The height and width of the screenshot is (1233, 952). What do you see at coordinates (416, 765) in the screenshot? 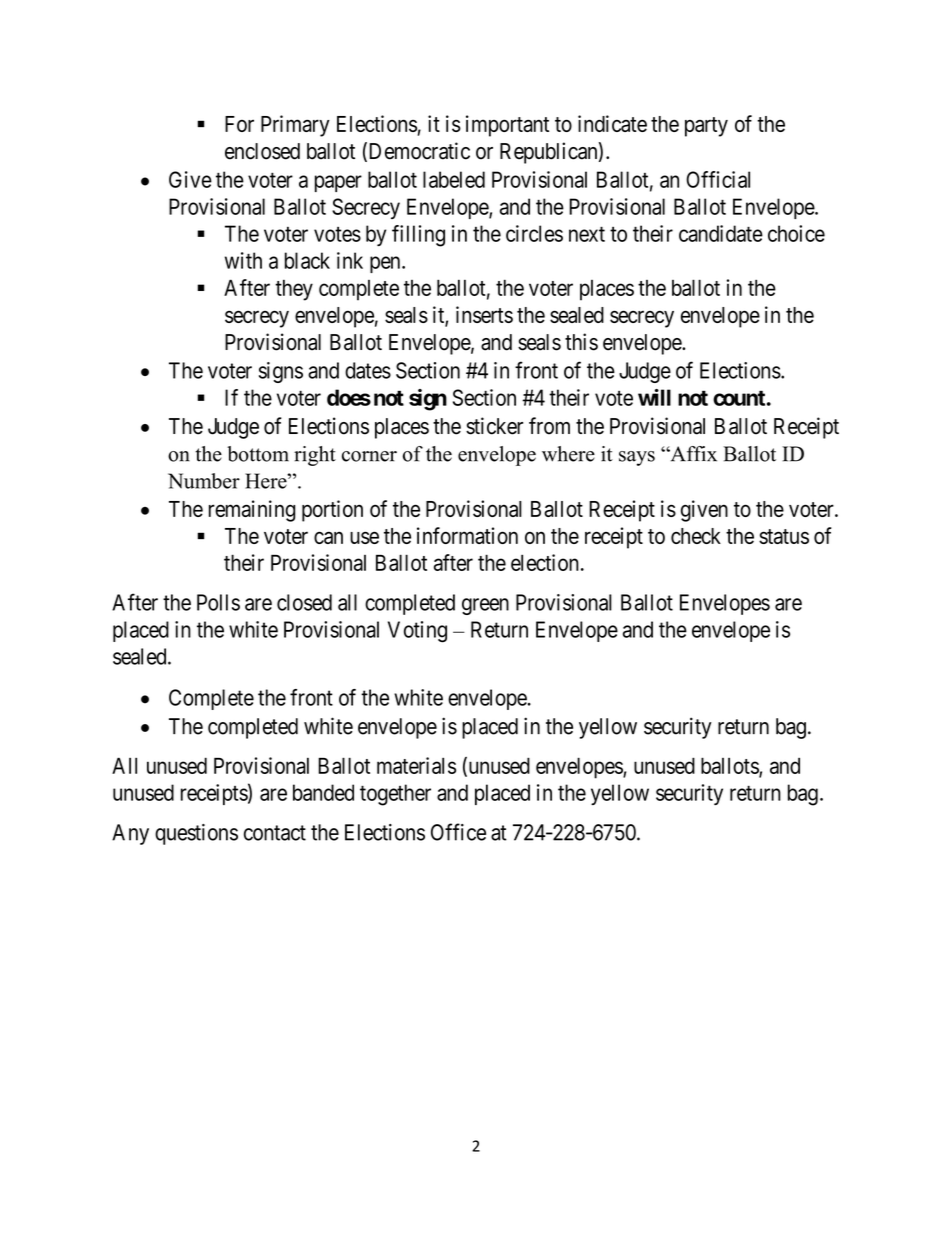
I see `materials` at bounding box center [416, 765].
